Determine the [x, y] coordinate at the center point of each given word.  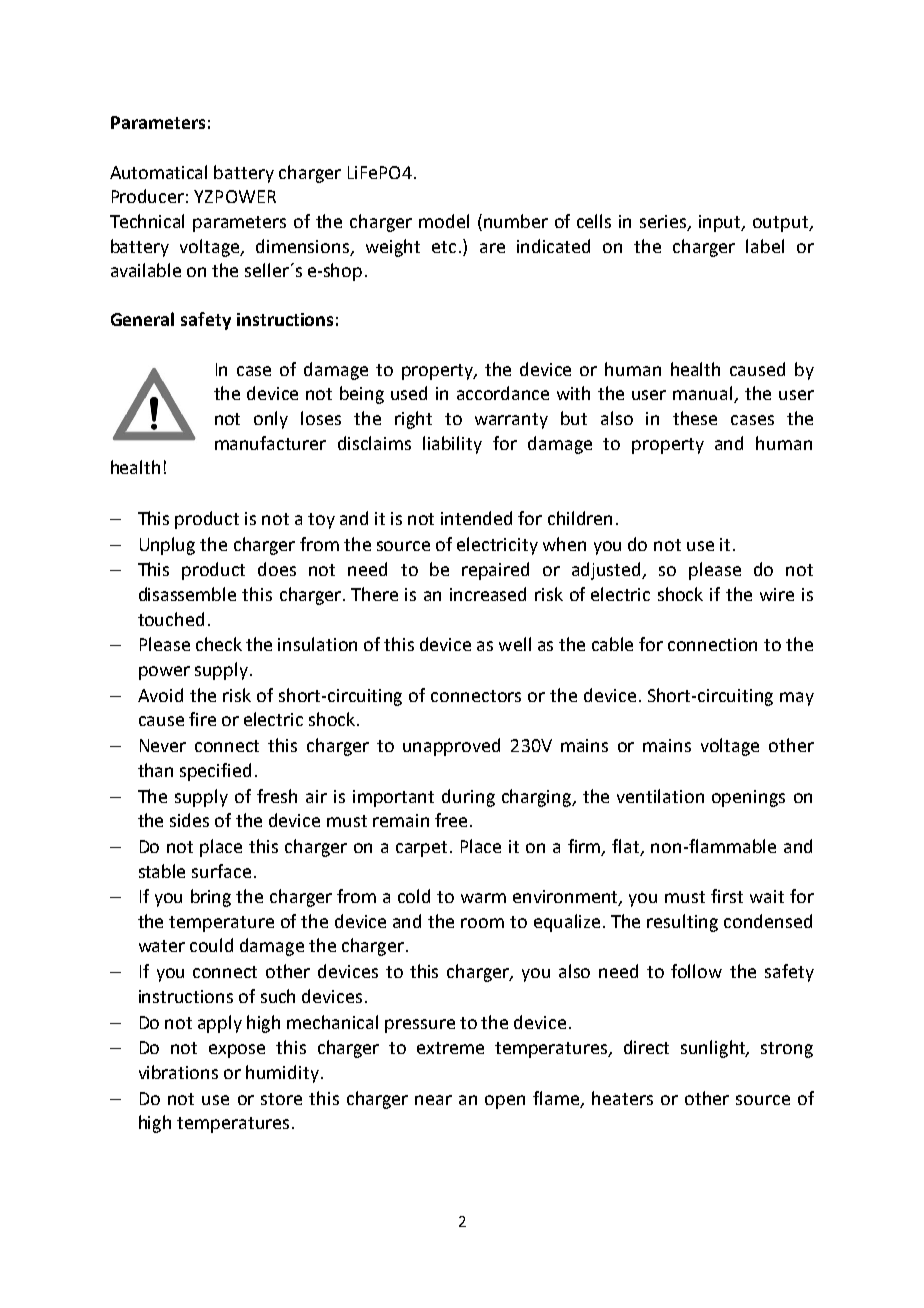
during [468, 798]
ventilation [660, 796]
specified [215, 772]
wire [777, 594]
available [146, 270]
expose [237, 1051]
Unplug [167, 546]
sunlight [714, 1049]
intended [476, 518]
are [492, 248]
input [721, 223]
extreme [450, 1048]
